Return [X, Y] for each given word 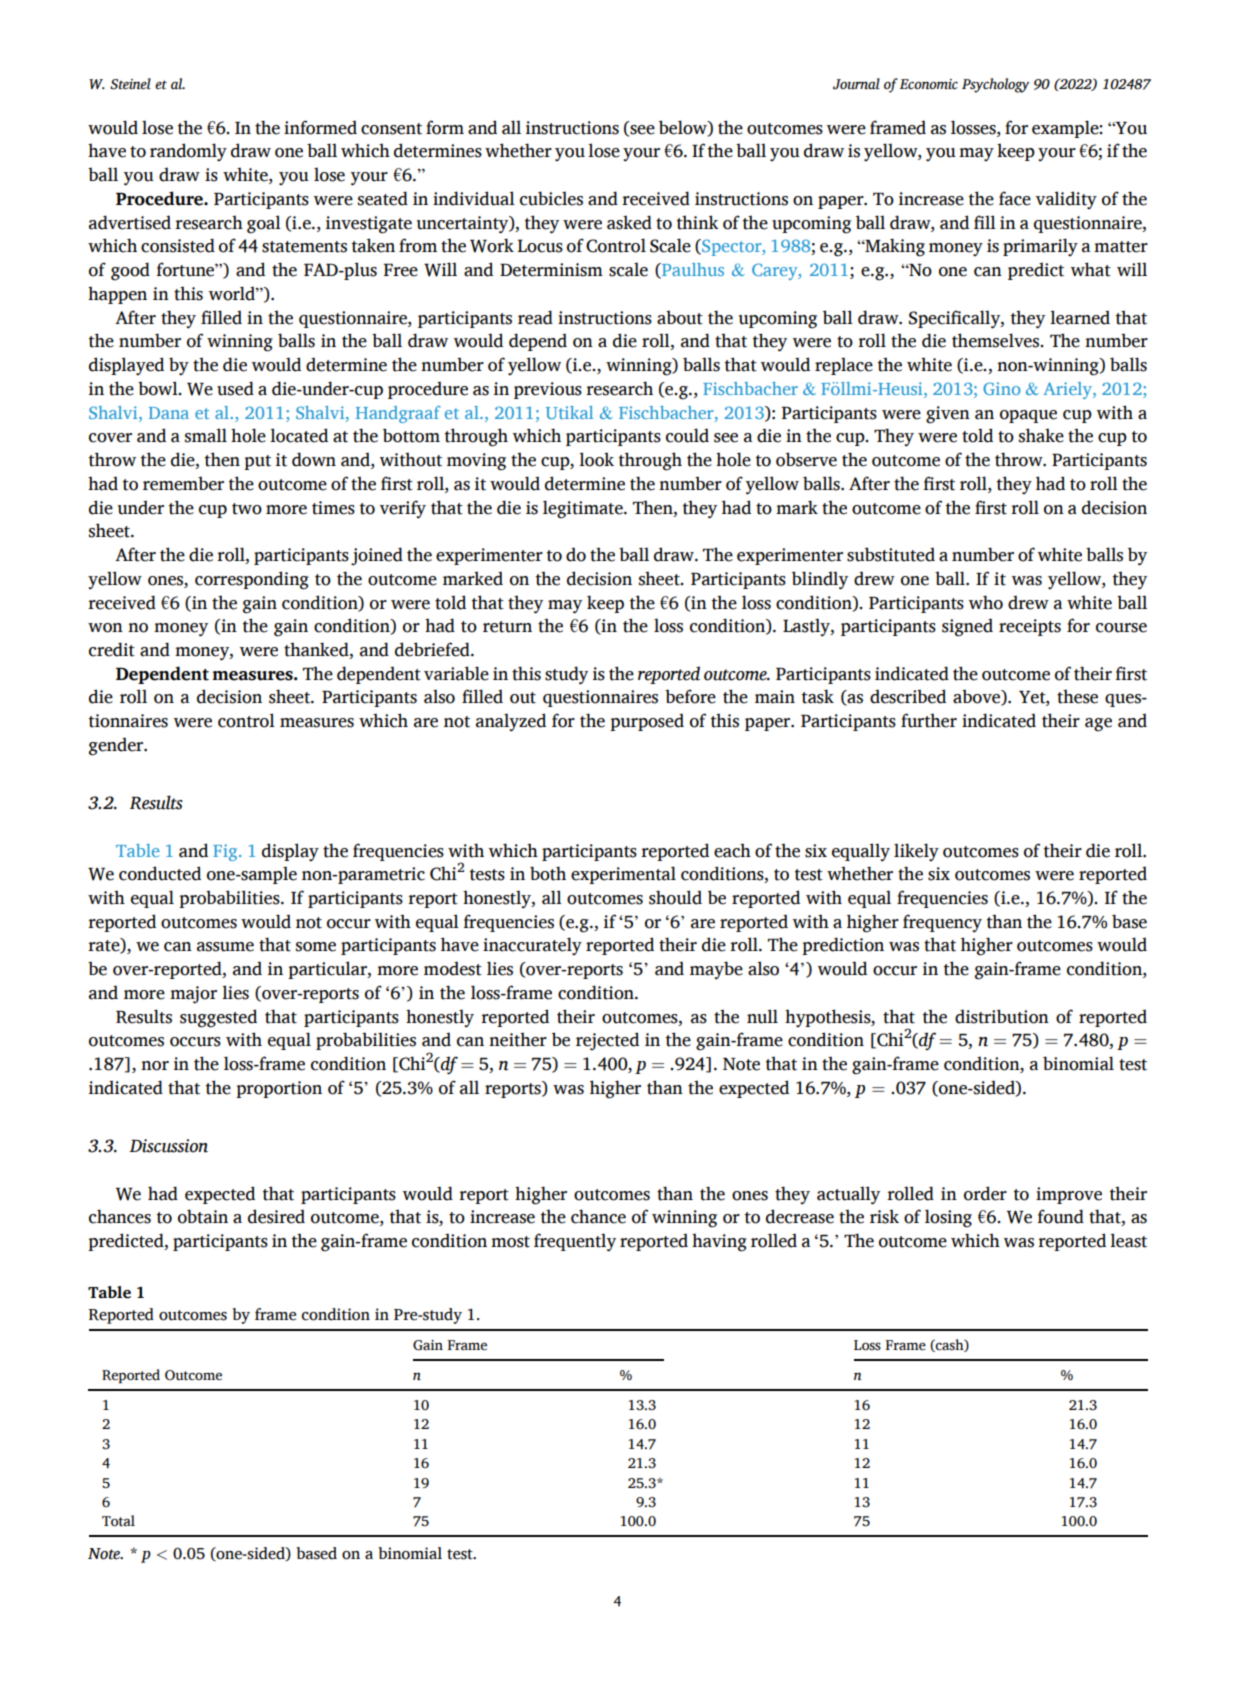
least [1128, 1240]
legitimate [584, 509]
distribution [1002, 1016]
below [684, 128]
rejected [607, 1041]
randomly [188, 152]
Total [118, 1521]
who [985, 602]
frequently [575, 1242]
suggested [218, 1018]
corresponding [252, 580]
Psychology [995, 85]
